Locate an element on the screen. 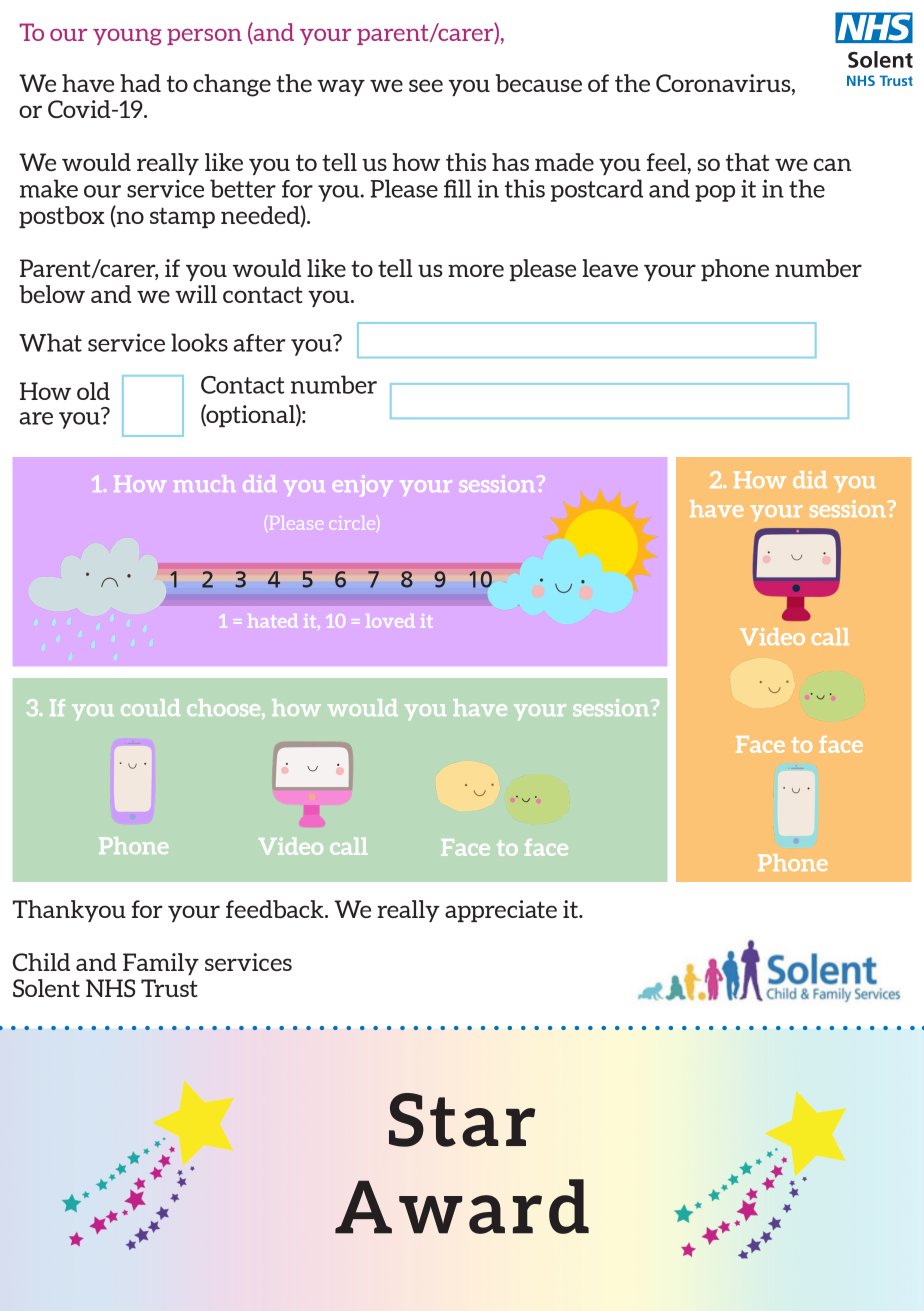 Image resolution: width=924 pixels, height=1311 pixels. that is located at coordinates (747, 162).
